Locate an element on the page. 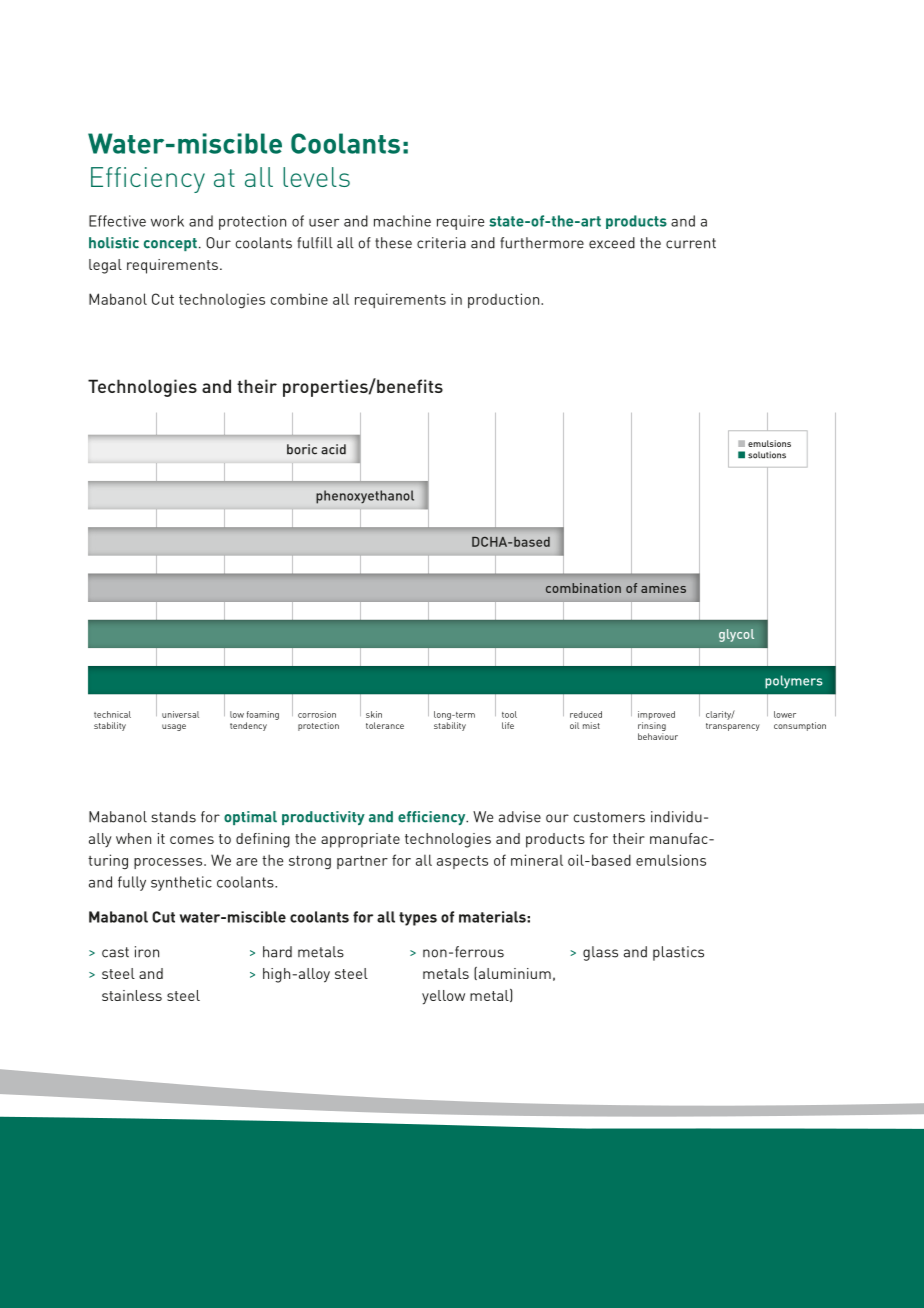 The image size is (924, 1308). transparency is located at coordinates (733, 727).
